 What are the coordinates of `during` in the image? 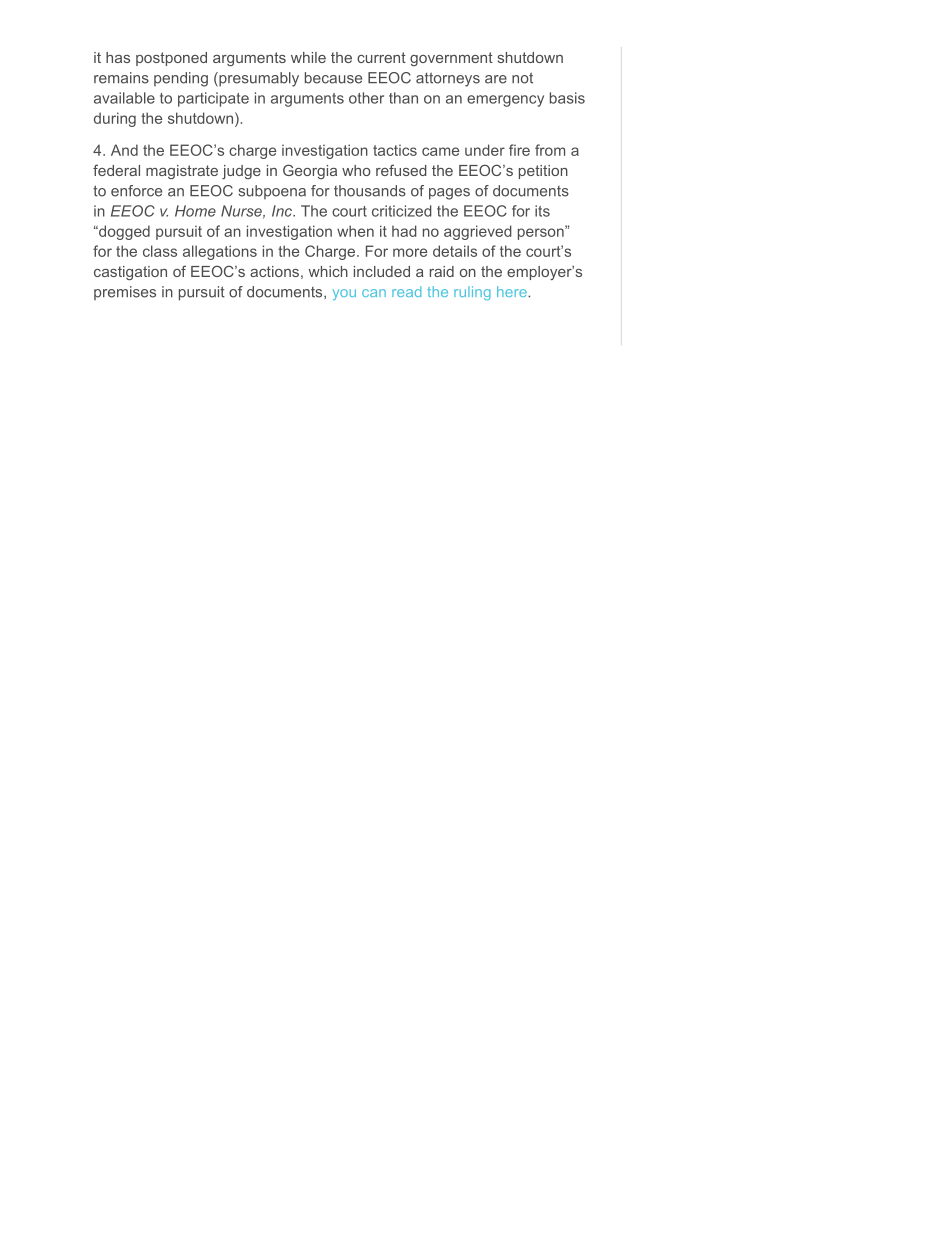 It's located at (115, 119).
